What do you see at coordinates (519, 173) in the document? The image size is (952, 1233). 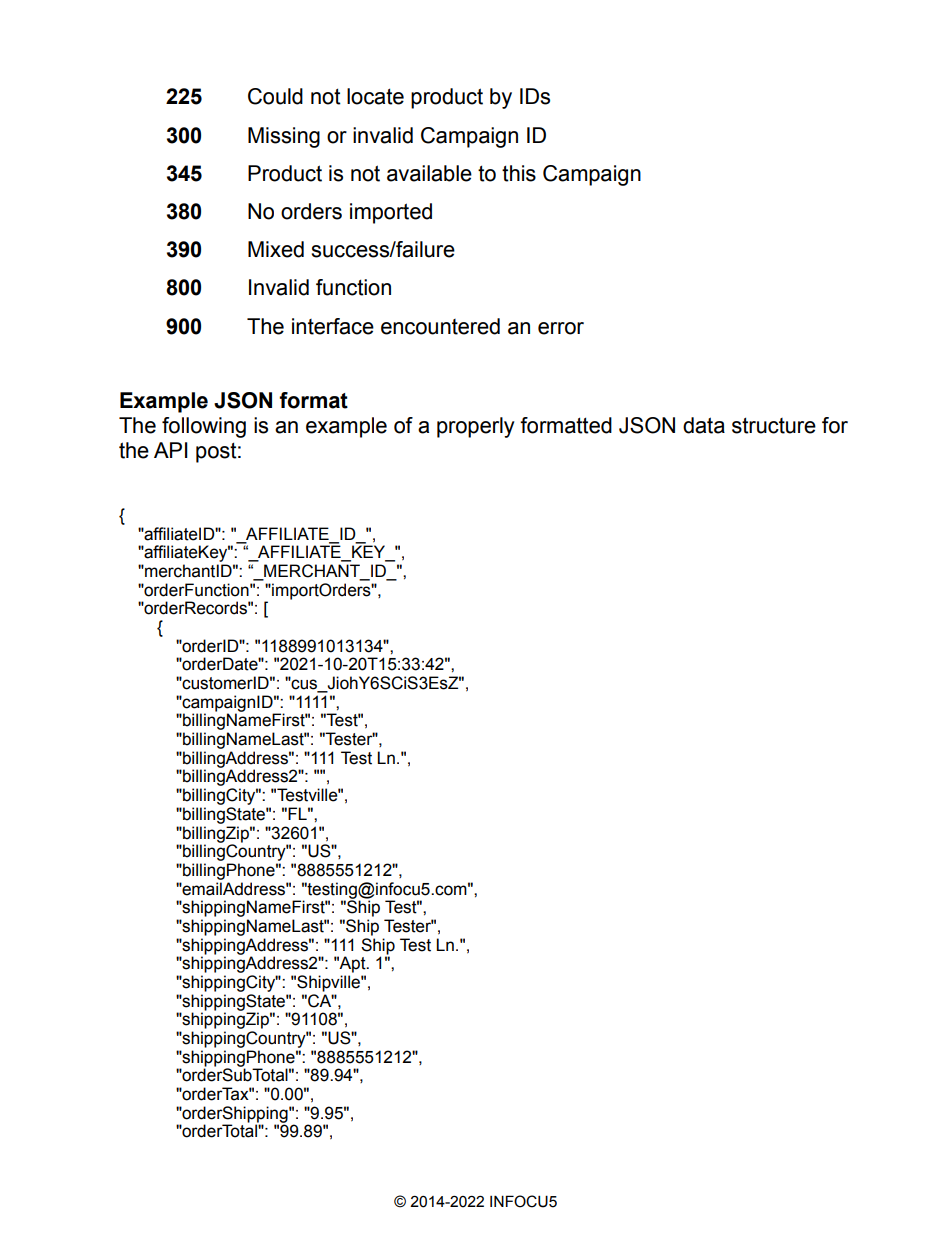 I see `this` at bounding box center [519, 173].
